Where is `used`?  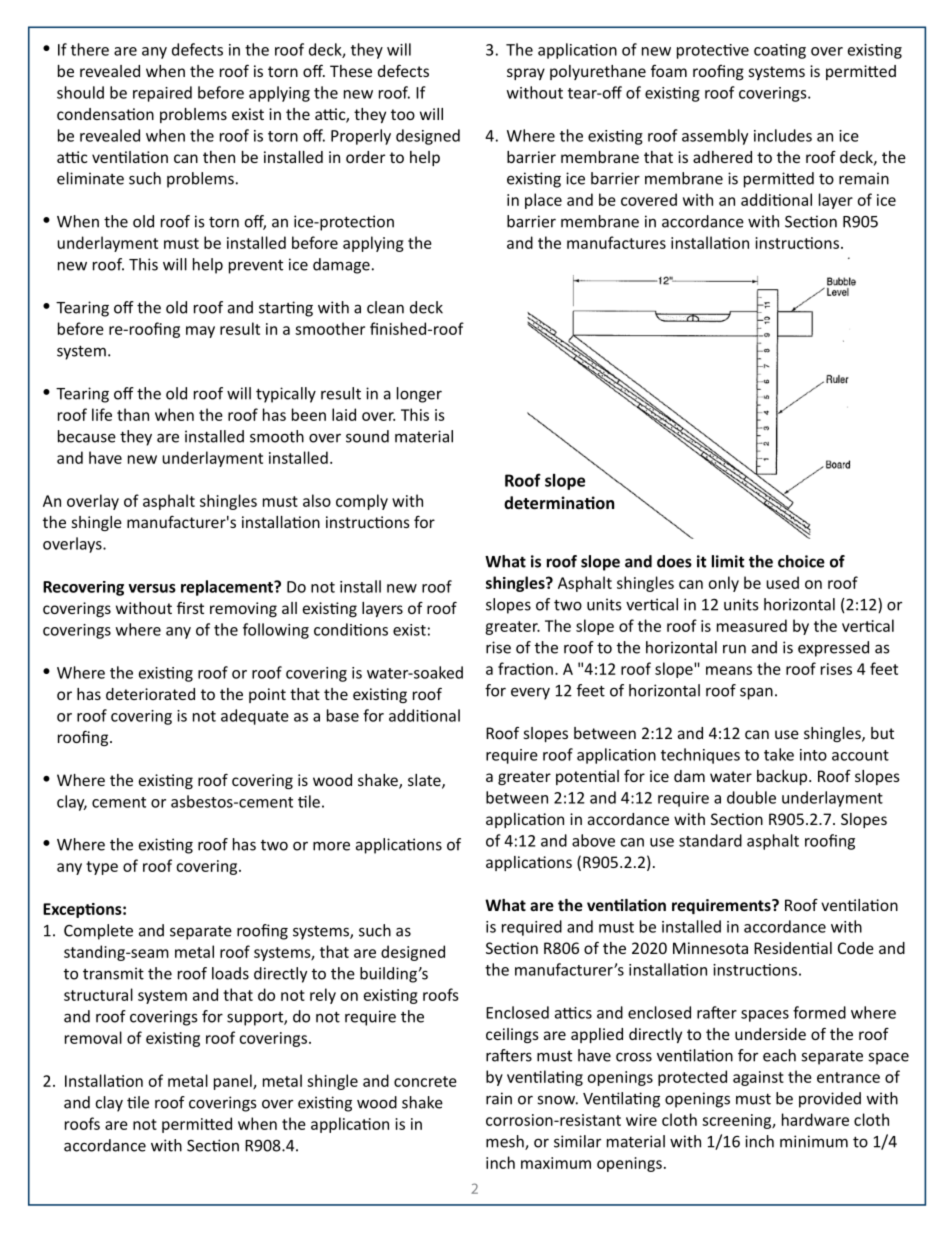 used is located at coordinates (782, 582).
